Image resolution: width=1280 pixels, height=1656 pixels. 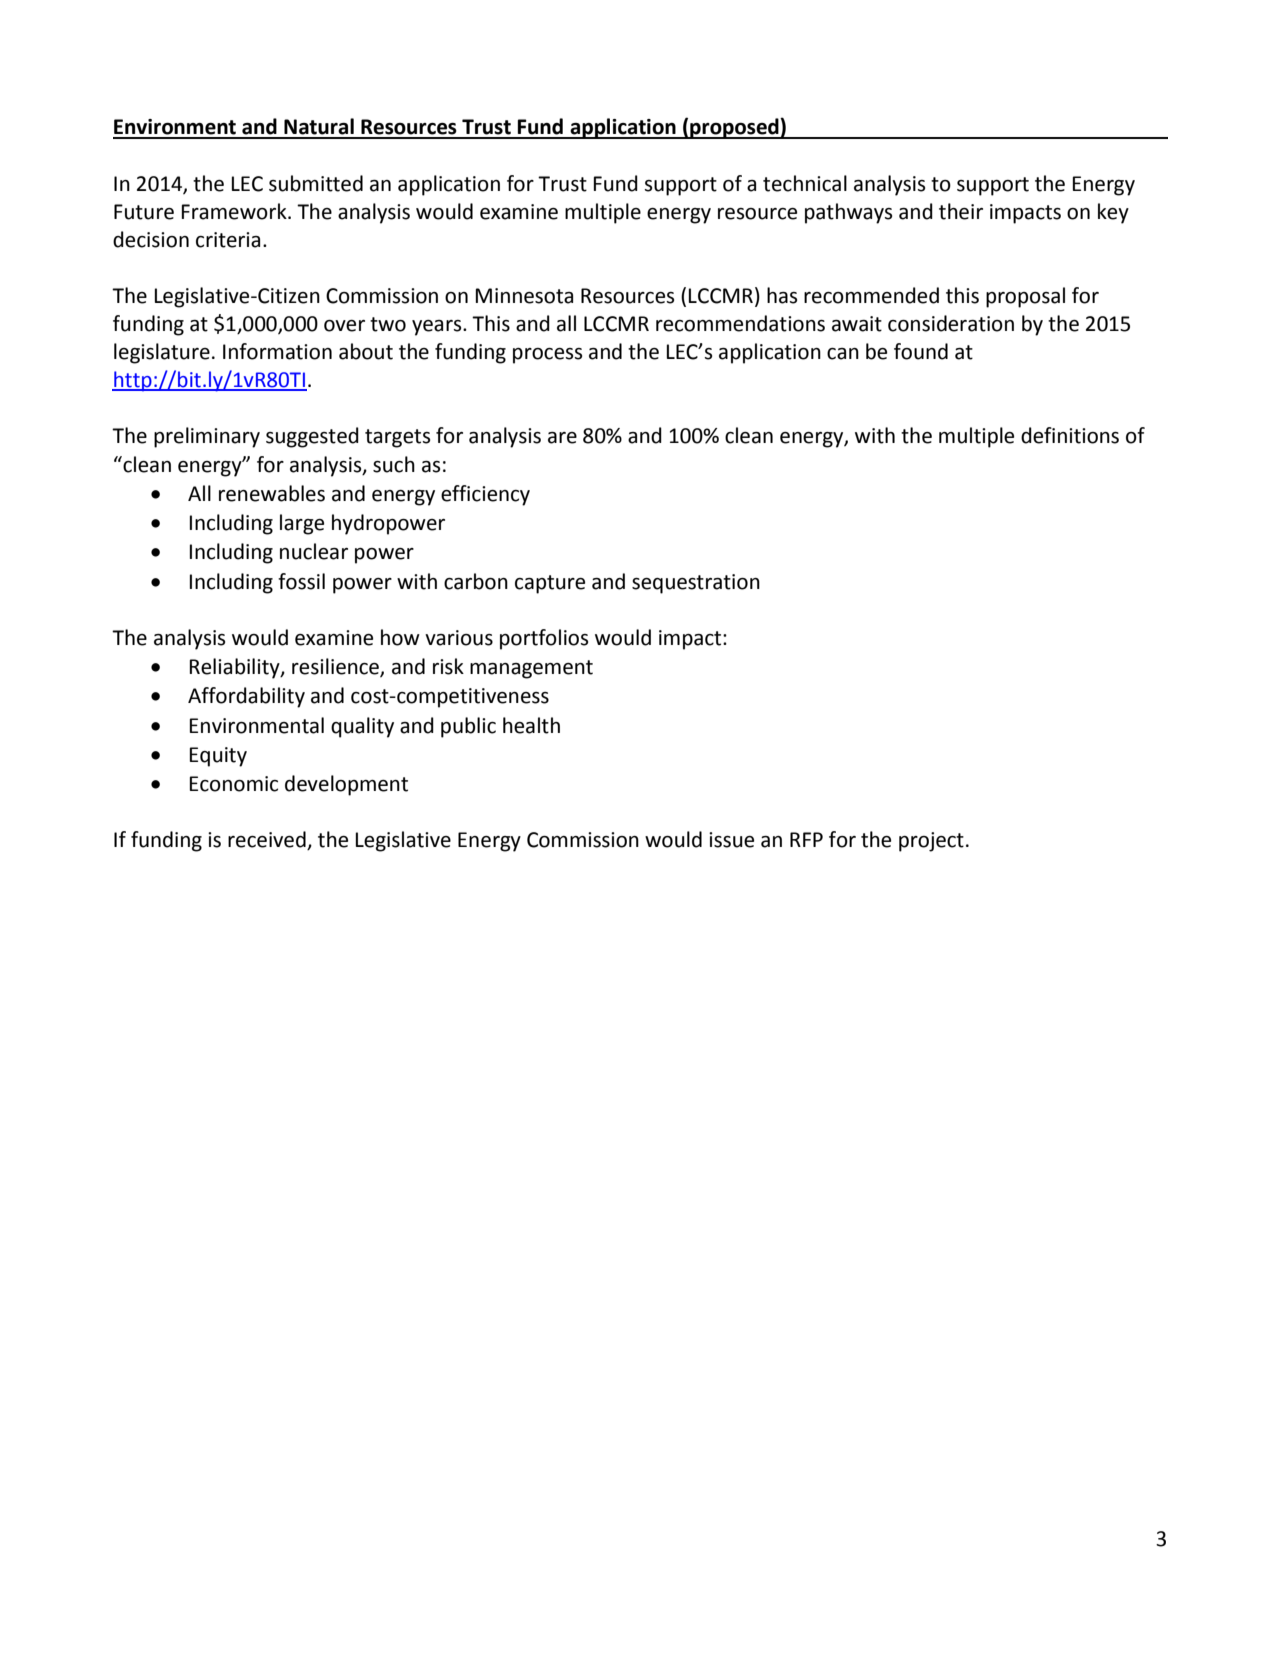 What do you see at coordinates (316, 183) in the screenshot?
I see `submitted` at bounding box center [316, 183].
